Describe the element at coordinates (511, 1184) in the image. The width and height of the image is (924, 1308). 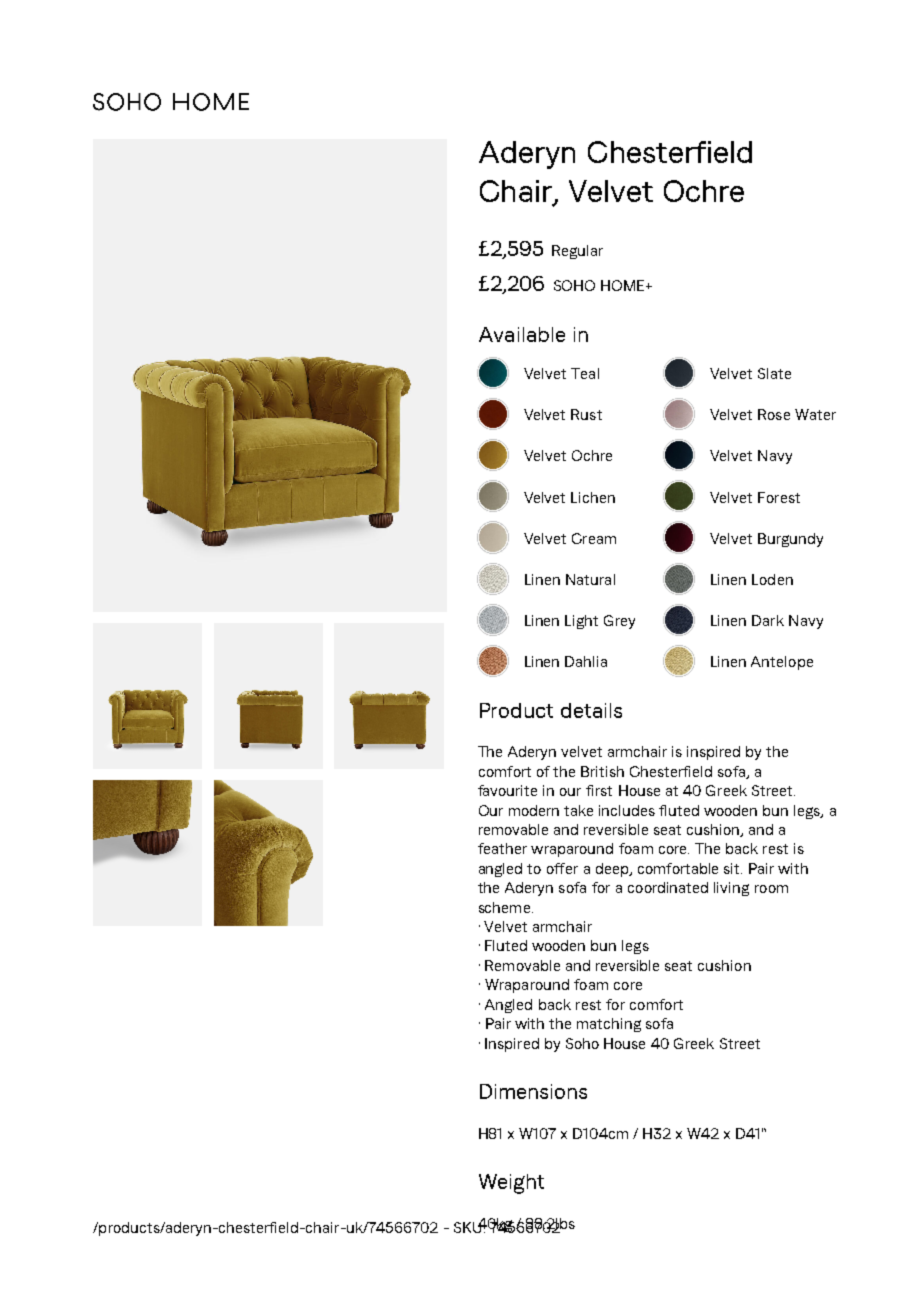
I see `Weight` at that location.
